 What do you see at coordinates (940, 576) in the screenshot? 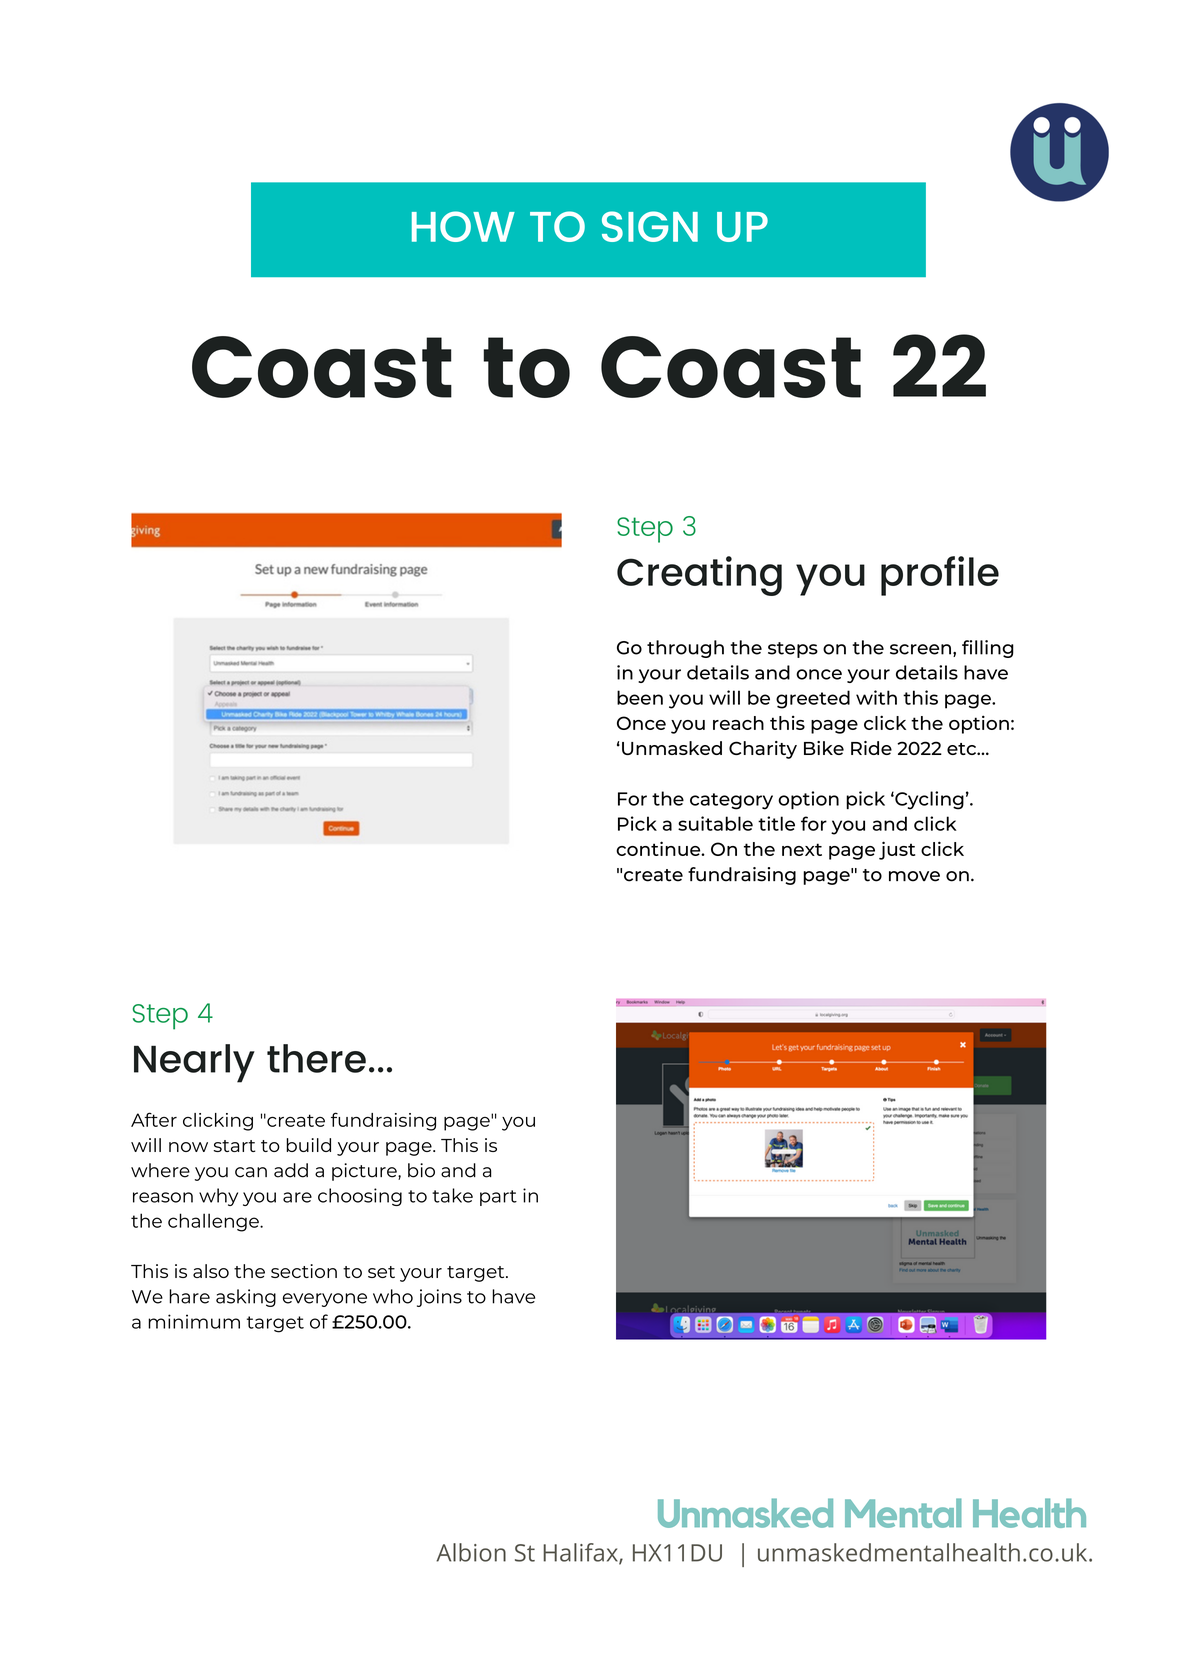
I see `profile` at bounding box center [940, 576].
